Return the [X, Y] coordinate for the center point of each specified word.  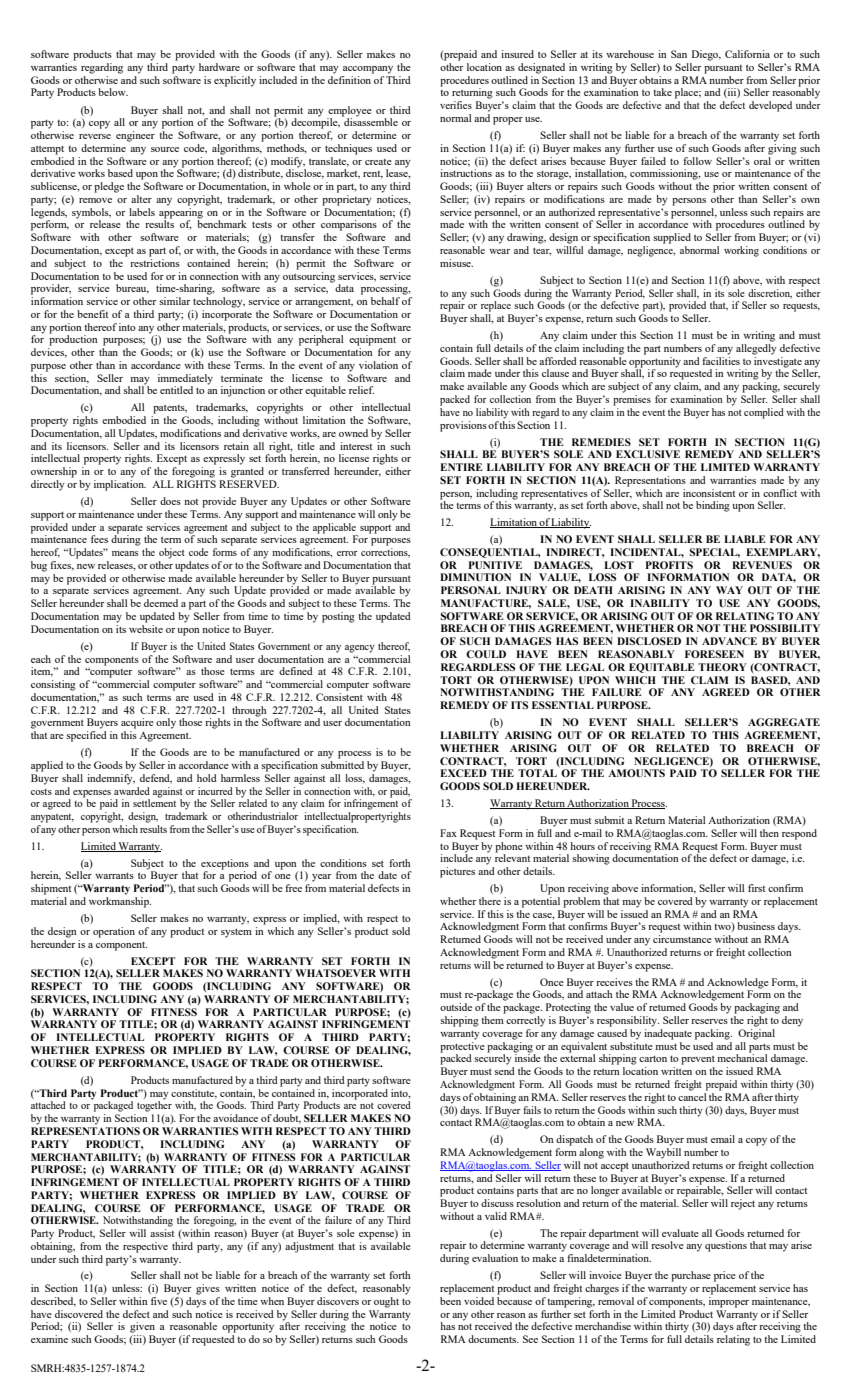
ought [386, 1302]
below [113, 92]
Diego [706, 55]
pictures [457, 872]
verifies [456, 105]
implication [120, 485]
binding [713, 506]
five [159, 1301]
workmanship [120, 902]
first [756, 888]
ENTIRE [461, 467]
